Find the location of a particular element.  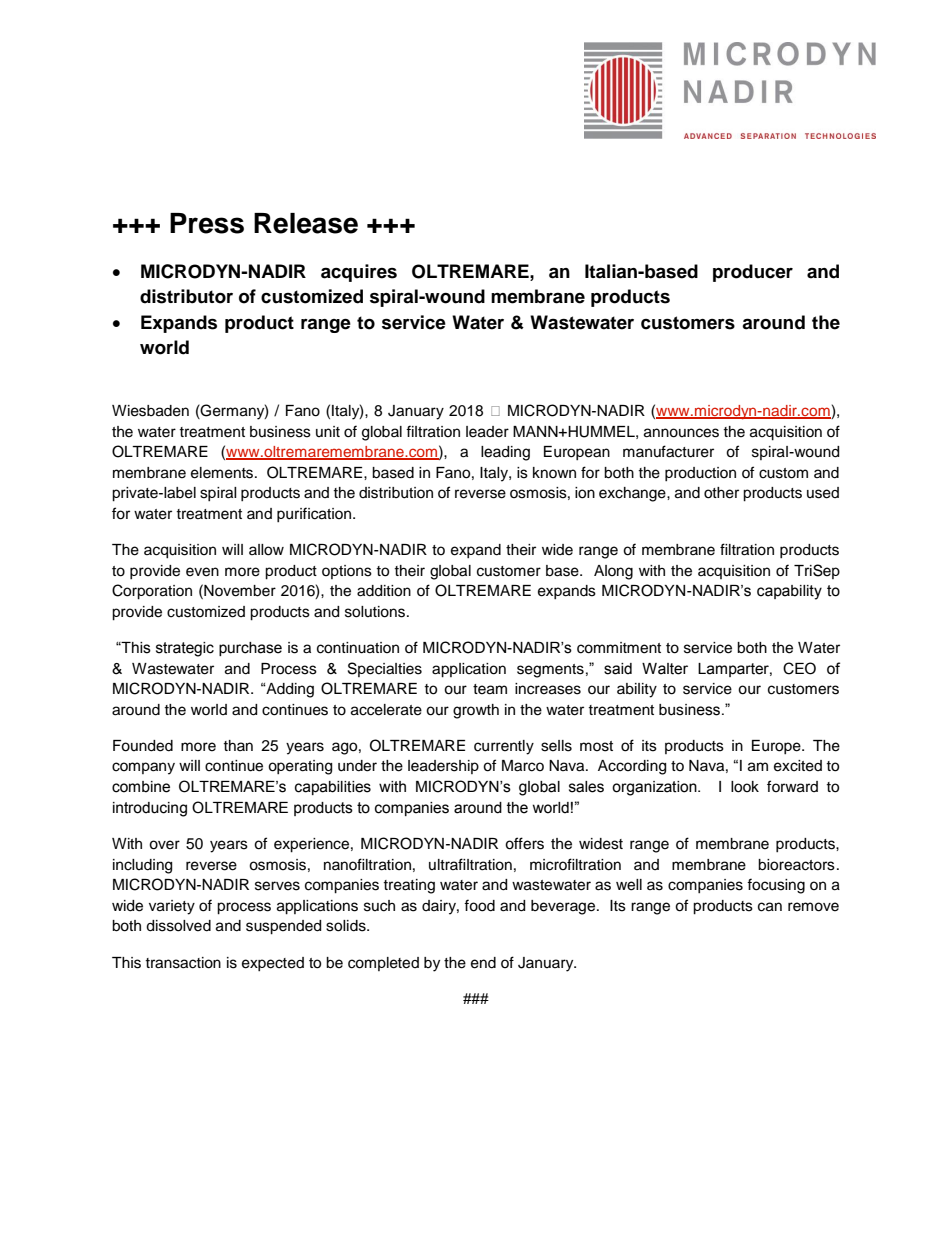

than is located at coordinates (238, 745).
